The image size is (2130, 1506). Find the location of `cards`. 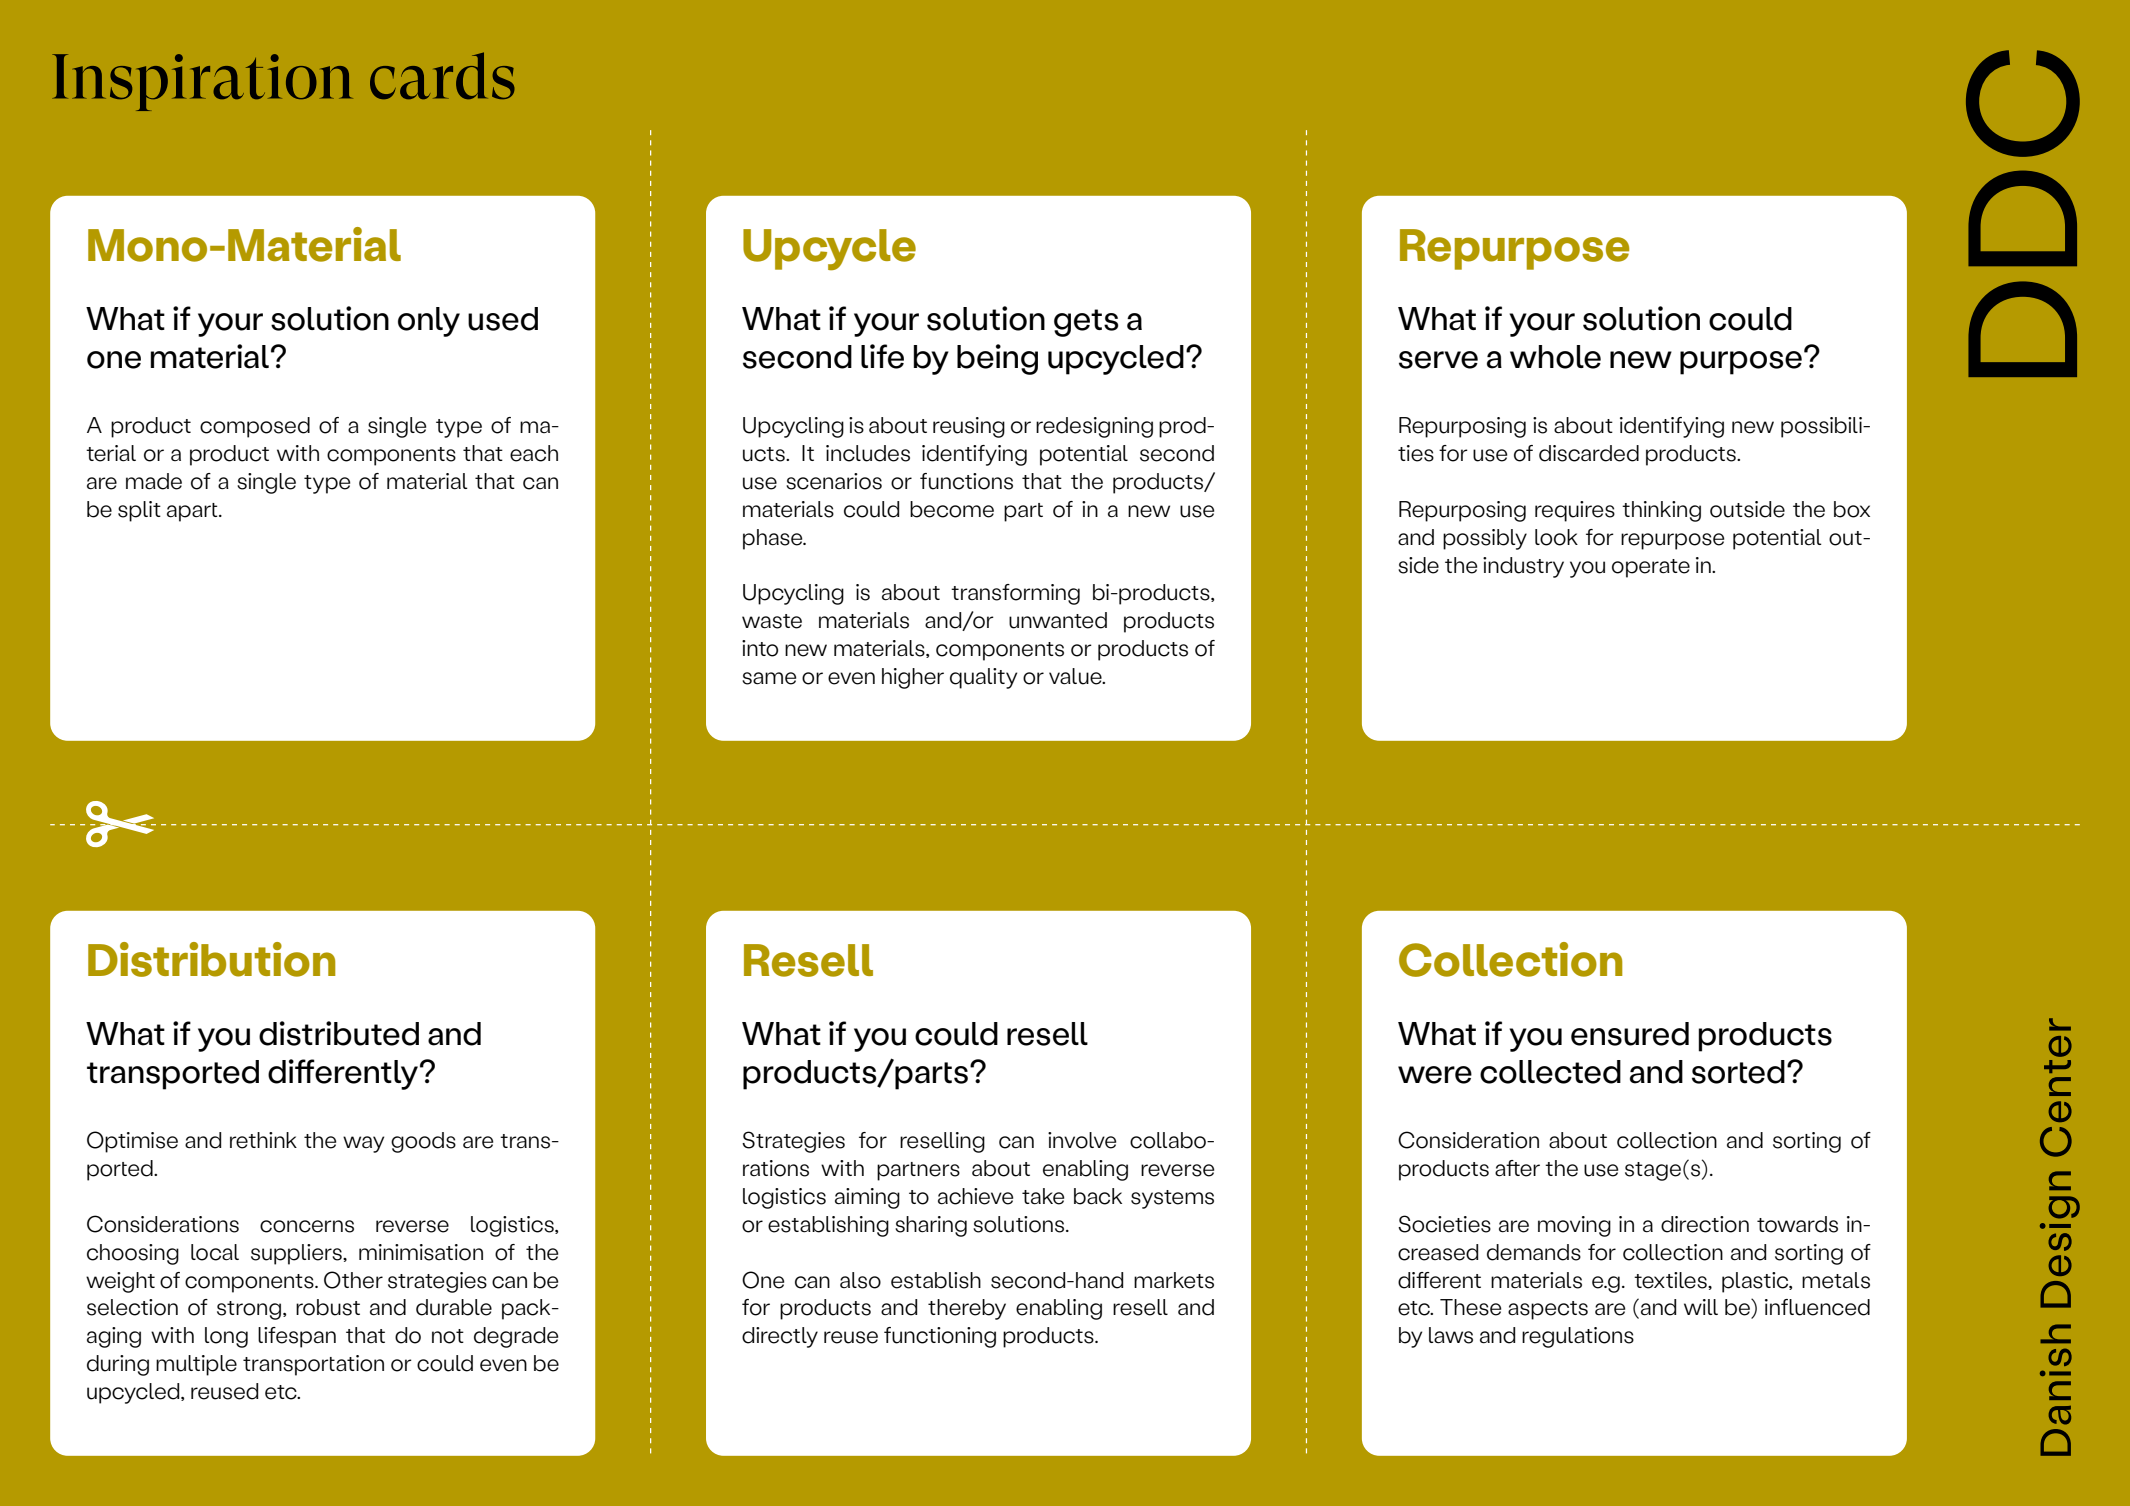

cards is located at coordinates (442, 75).
